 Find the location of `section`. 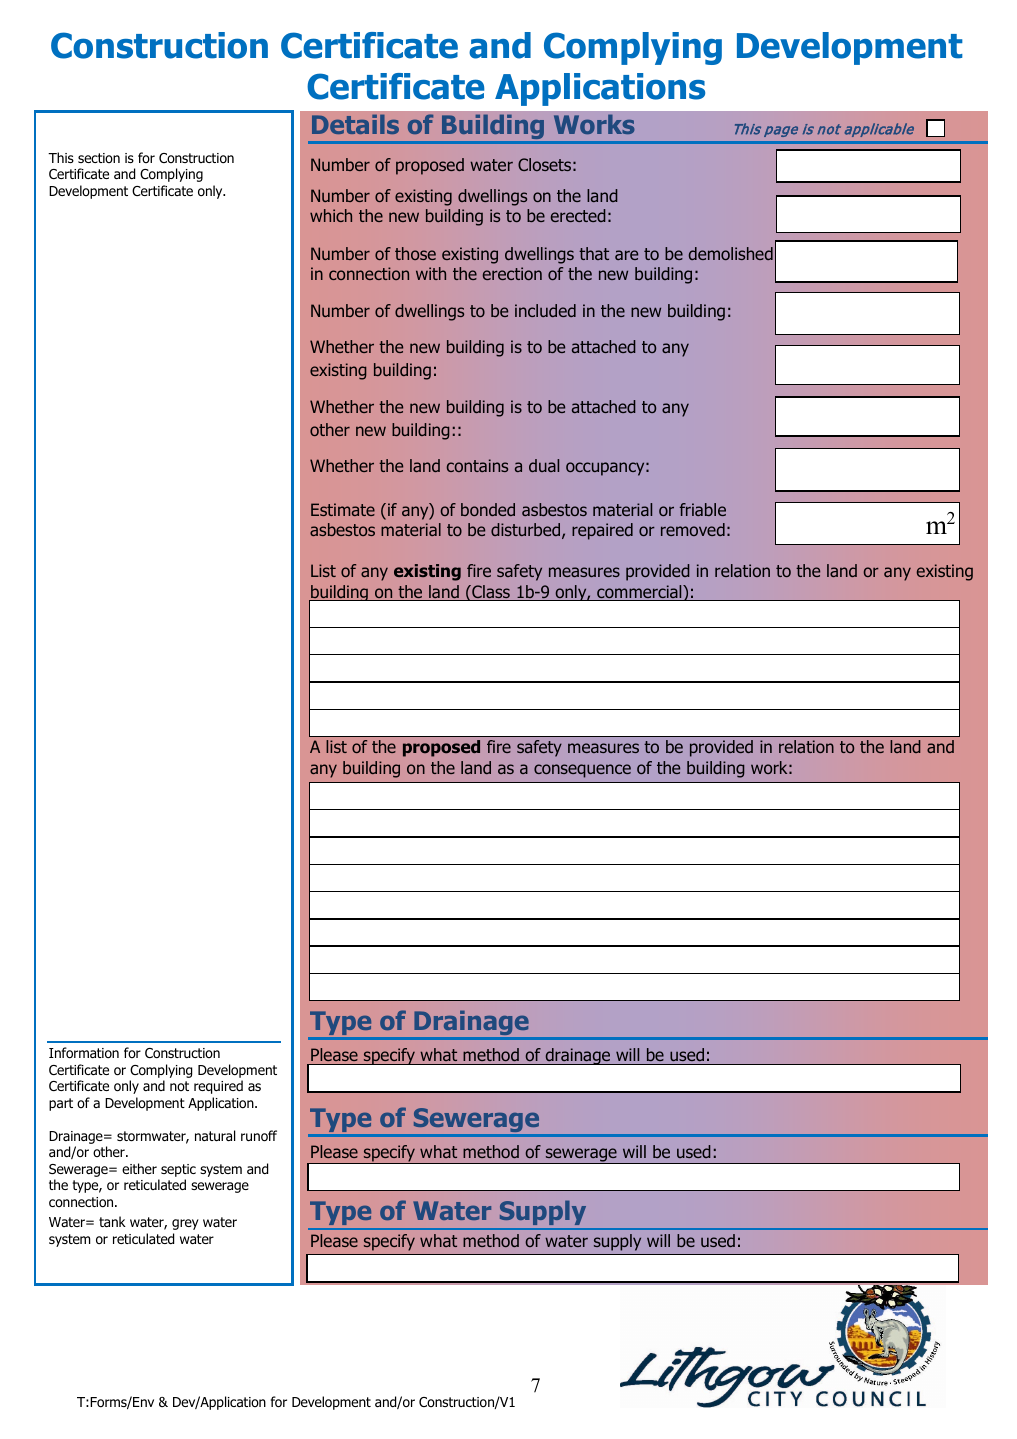

section is located at coordinates (99, 158).
